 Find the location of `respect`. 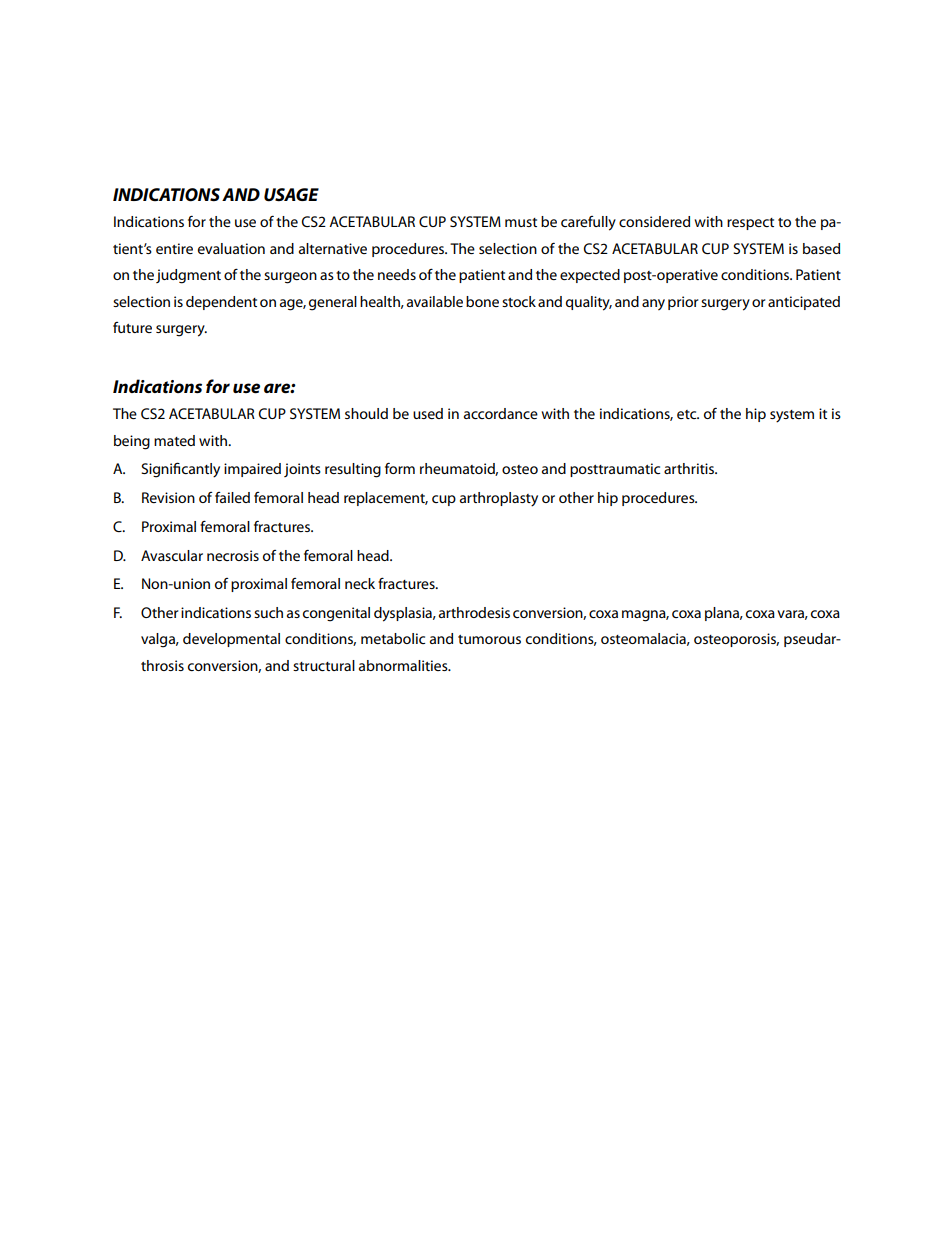

respect is located at coordinates (750, 224).
